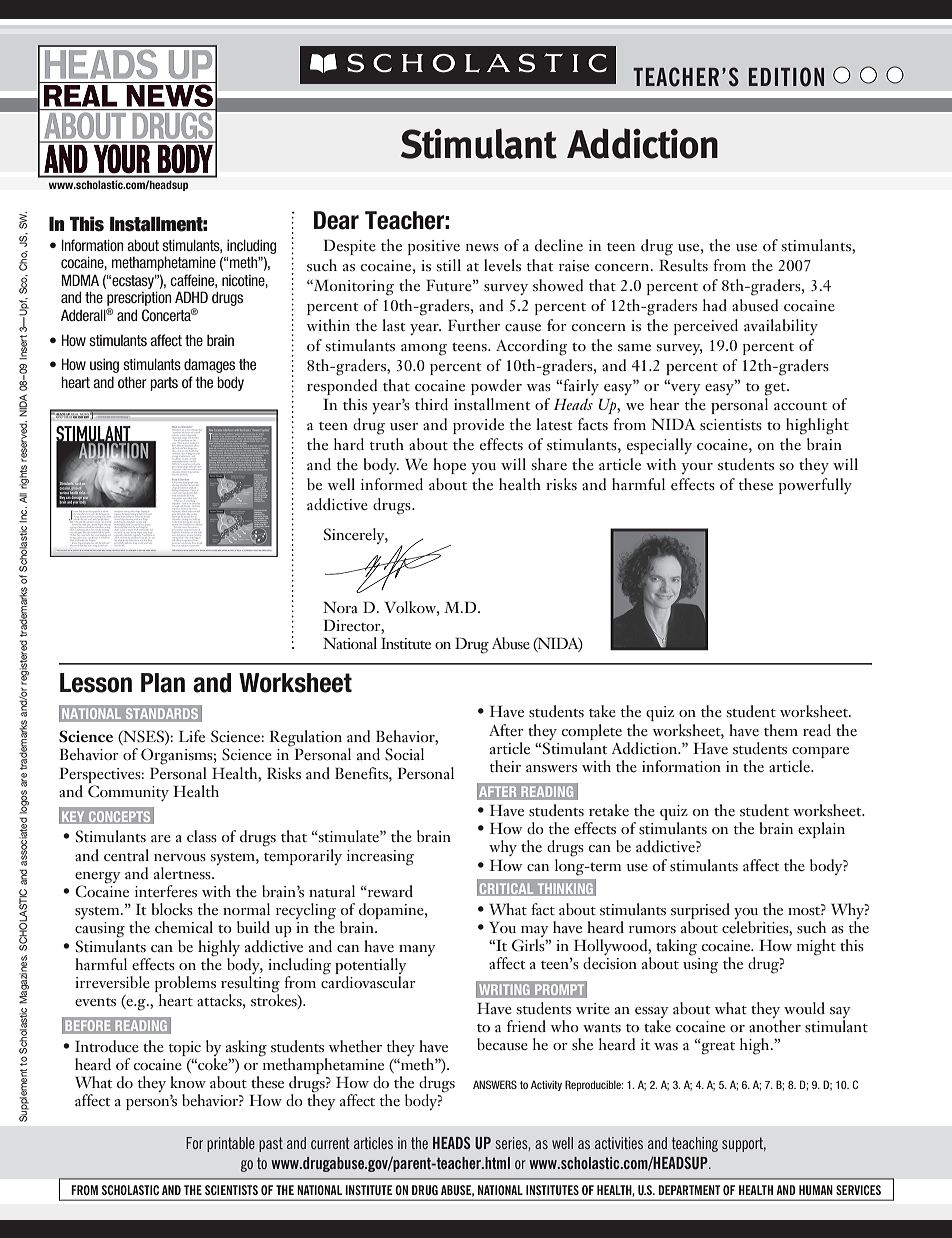 The width and height of the screenshot is (952, 1238). What do you see at coordinates (700, 911) in the screenshot?
I see `surprised` at bounding box center [700, 911].
